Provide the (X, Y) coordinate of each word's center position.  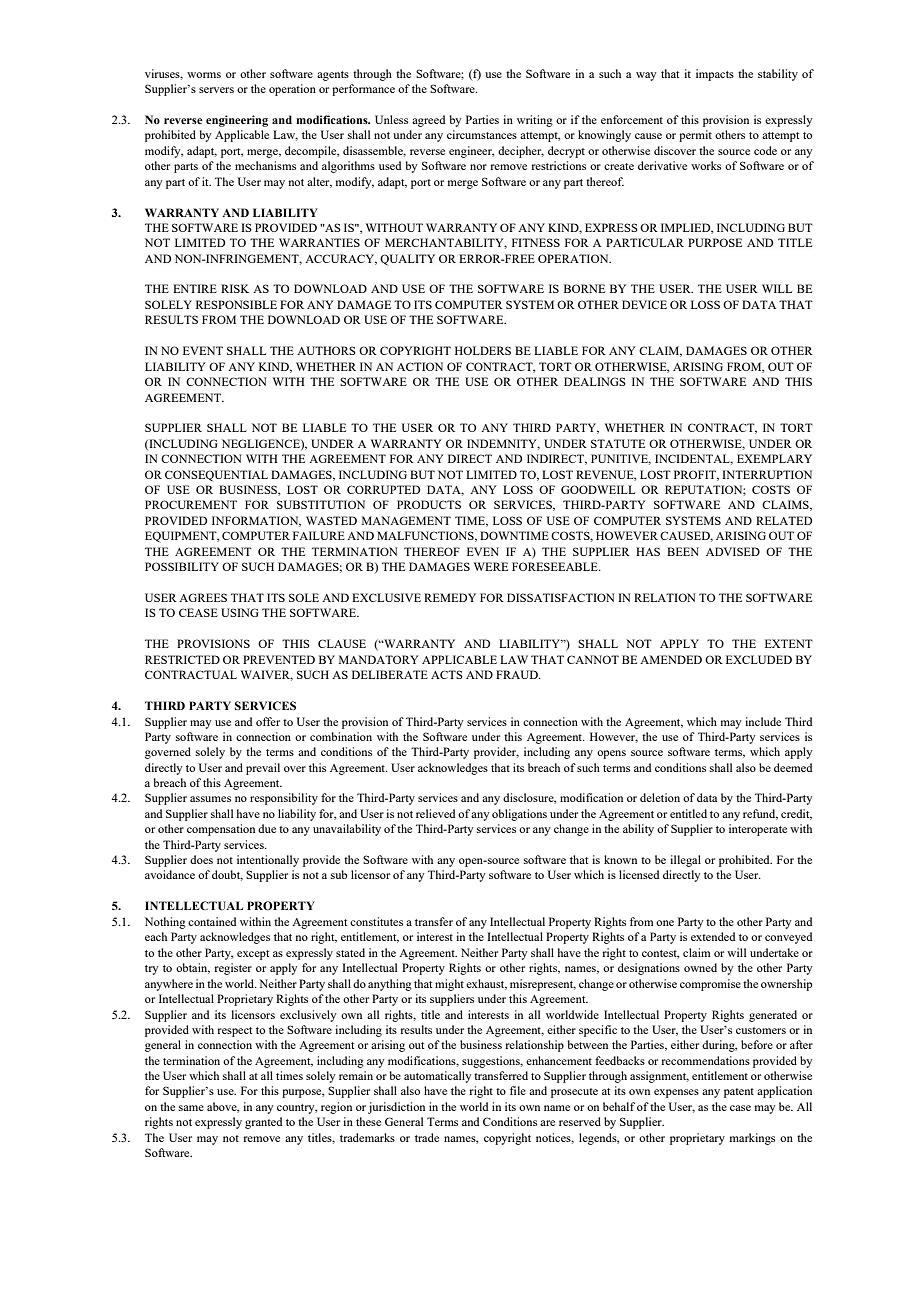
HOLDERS (483, 350)
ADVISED (733, 551)
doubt (227, 875)
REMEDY (450, 597)
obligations (519, 815)
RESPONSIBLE (236, 304)
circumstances (482, 134)
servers (216, 90)
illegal (685, 861)
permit (695, 136)
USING (240, 612)
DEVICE (644, 304)
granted (263, 1123)
